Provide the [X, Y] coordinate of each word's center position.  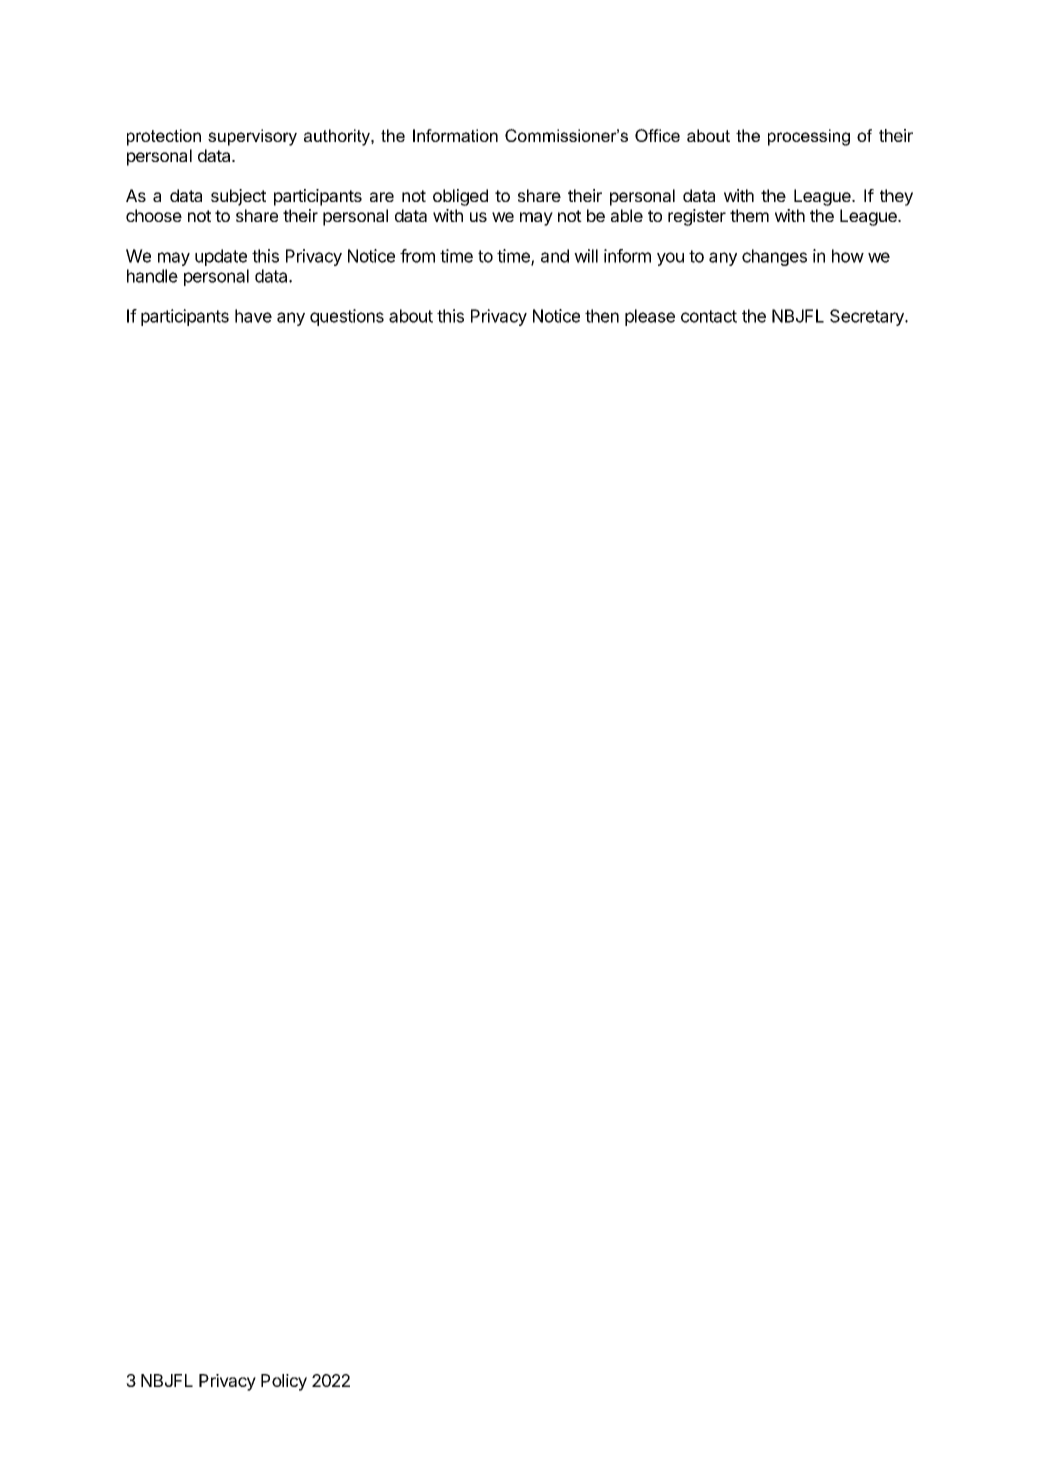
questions [347, 317]
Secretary [868, 317]
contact [709, 316]
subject [238, 197]
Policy [284, 1382]
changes [774, 257]
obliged [460, 197]
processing [809, 137]
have [253, 316]
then [602, 316]
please [650, 317]
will [586, 256]
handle [152, 276]
